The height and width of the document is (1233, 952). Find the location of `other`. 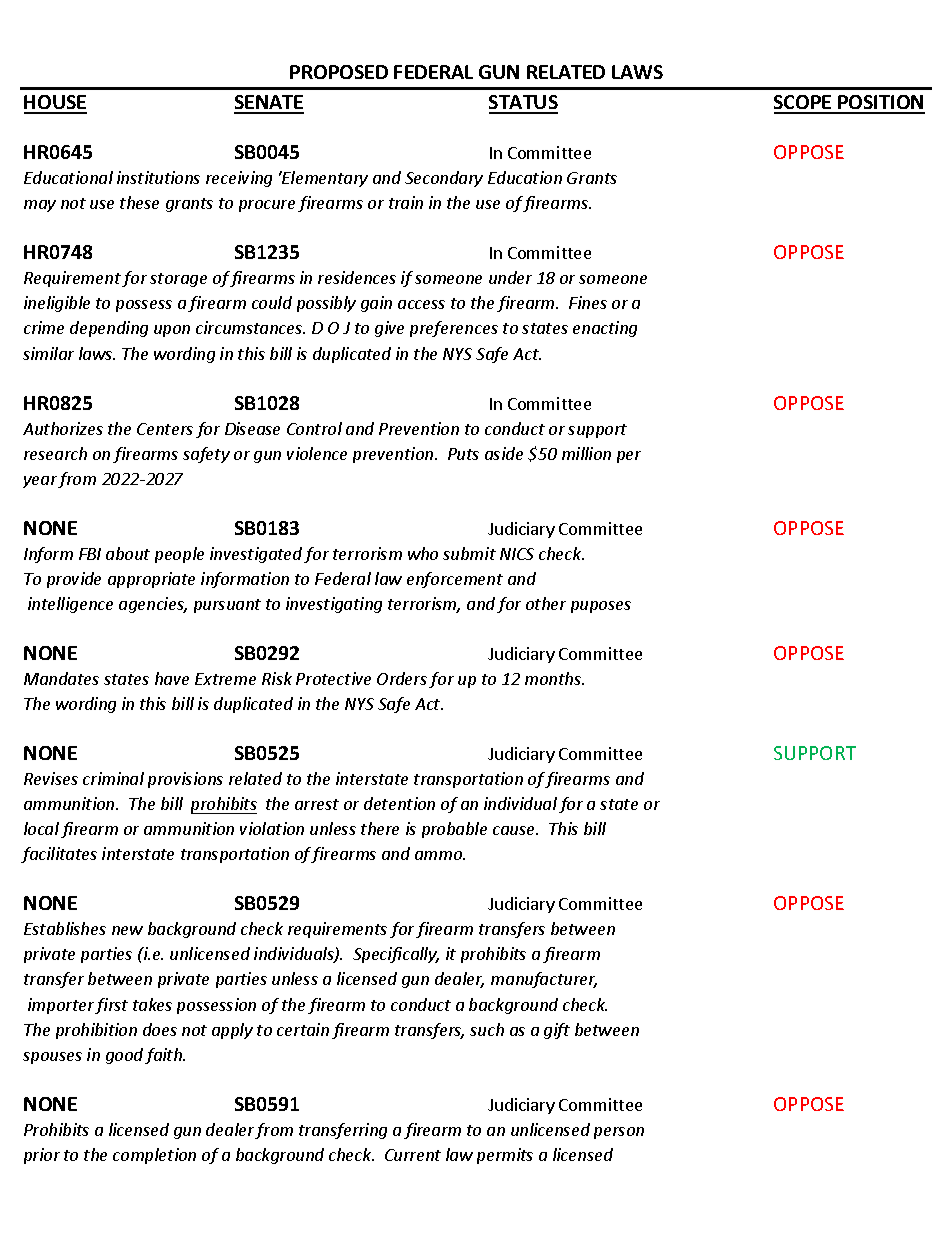

other is located at coordinates (546, 603).
